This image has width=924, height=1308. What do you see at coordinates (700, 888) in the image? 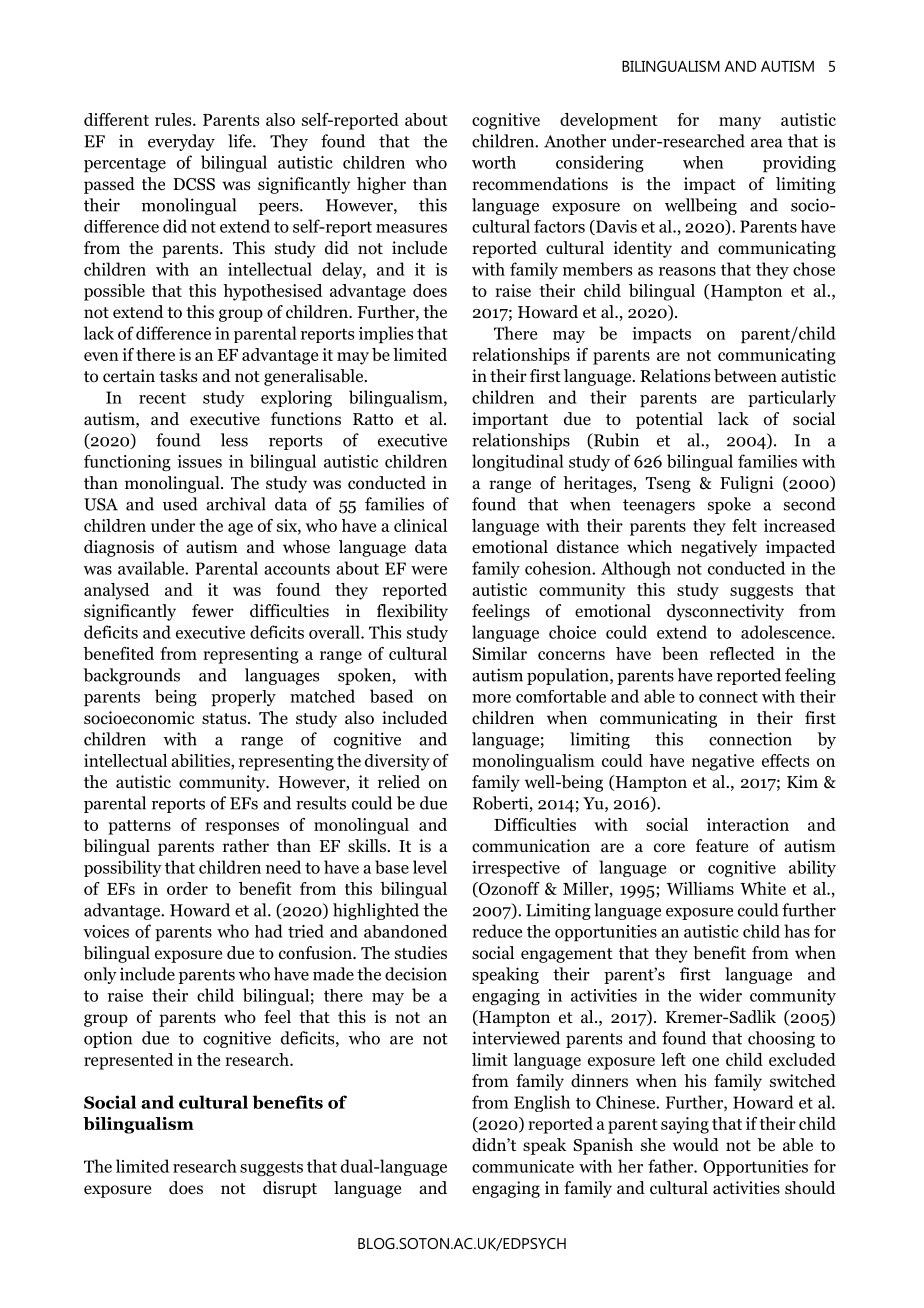
I see `Williams` at bounding box center [700, 888].
